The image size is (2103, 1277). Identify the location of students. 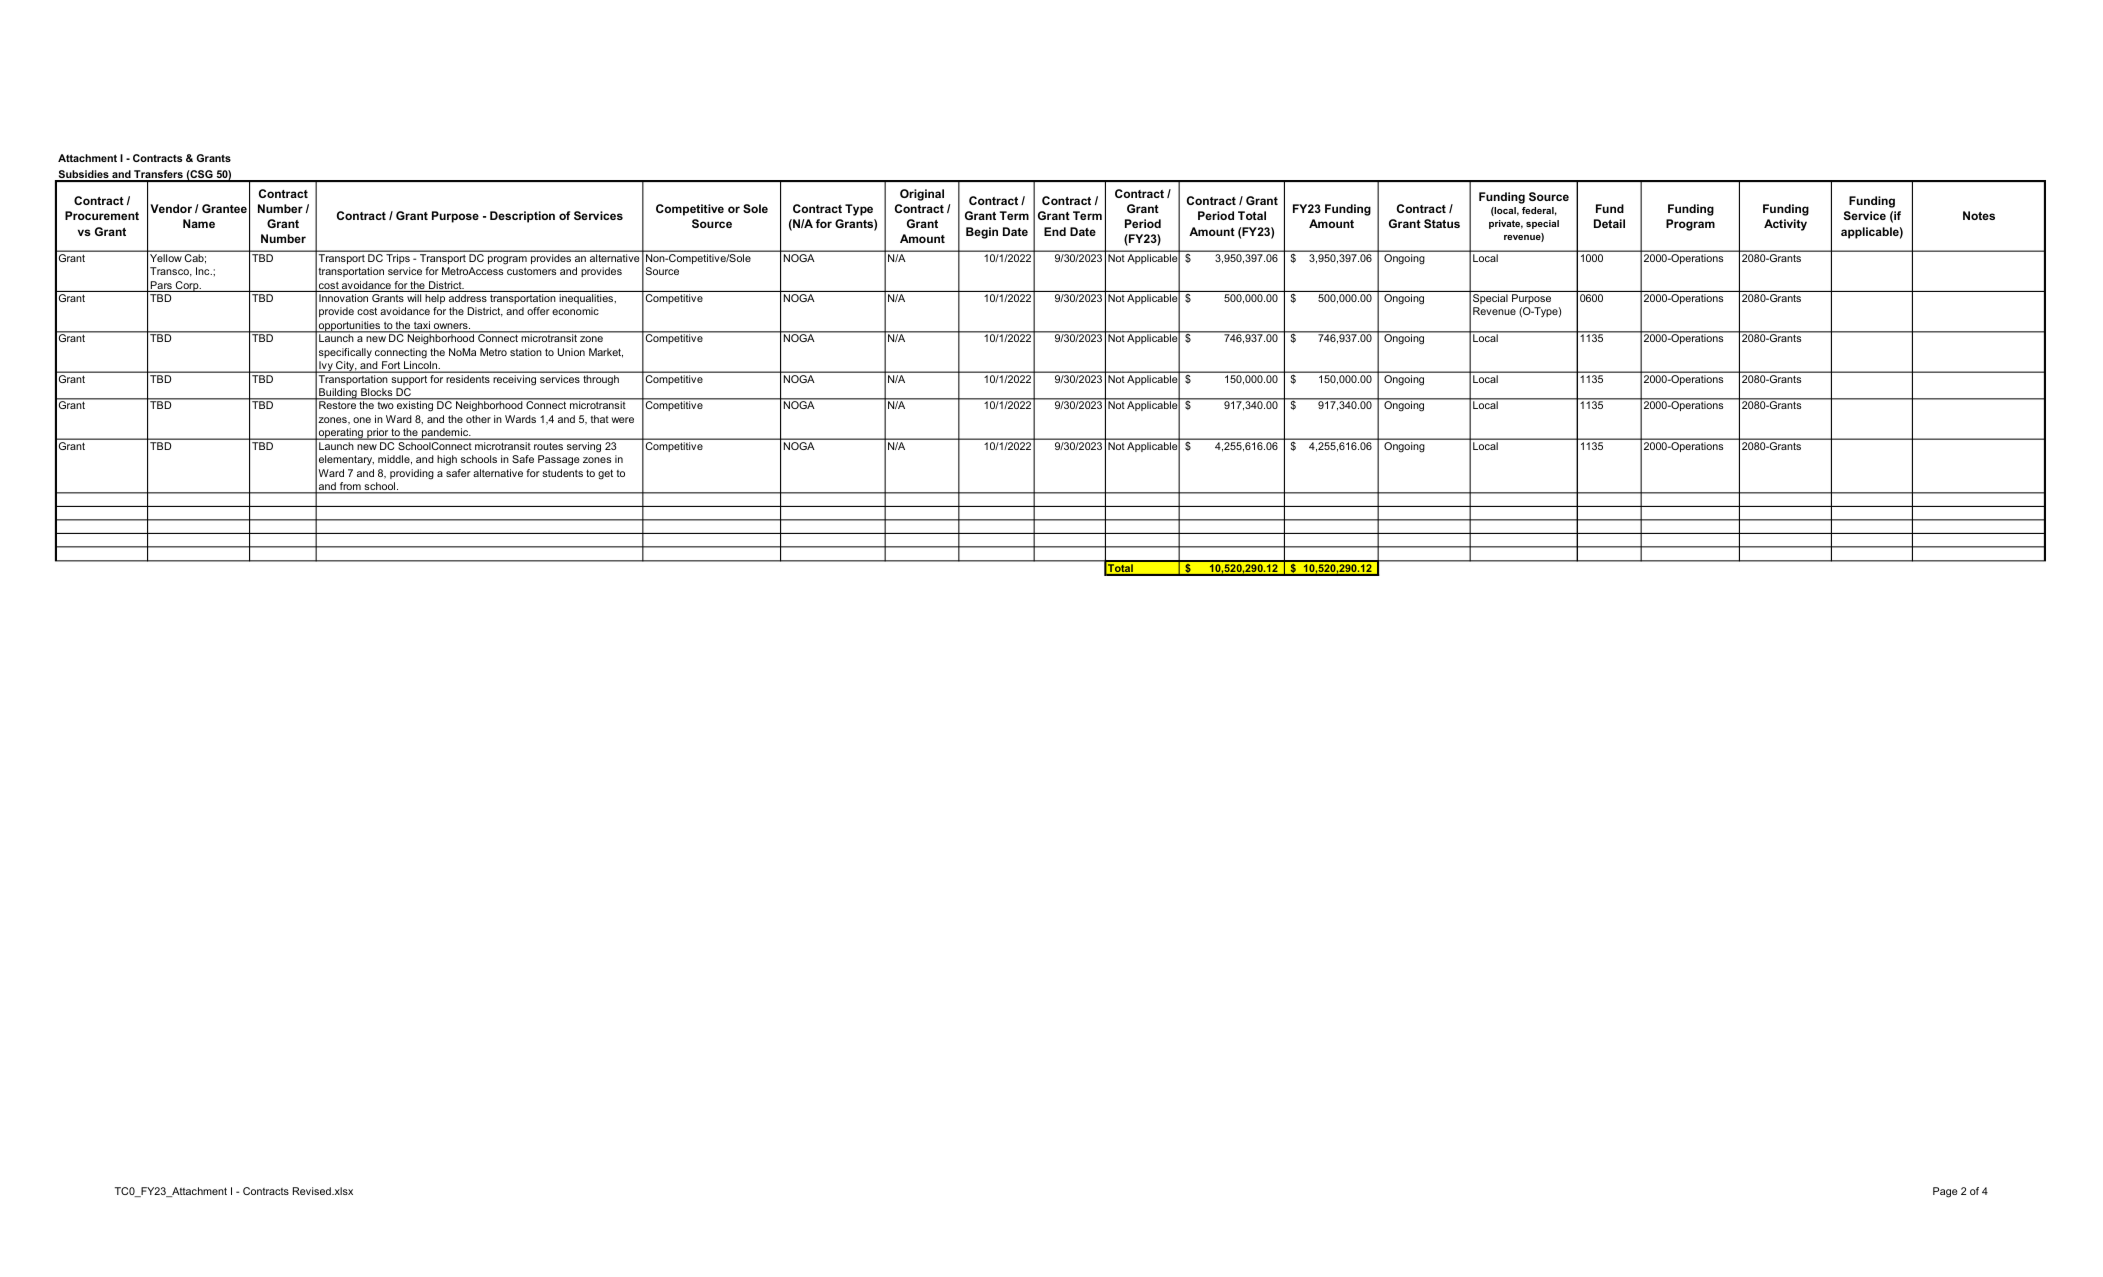
(562, 473).
